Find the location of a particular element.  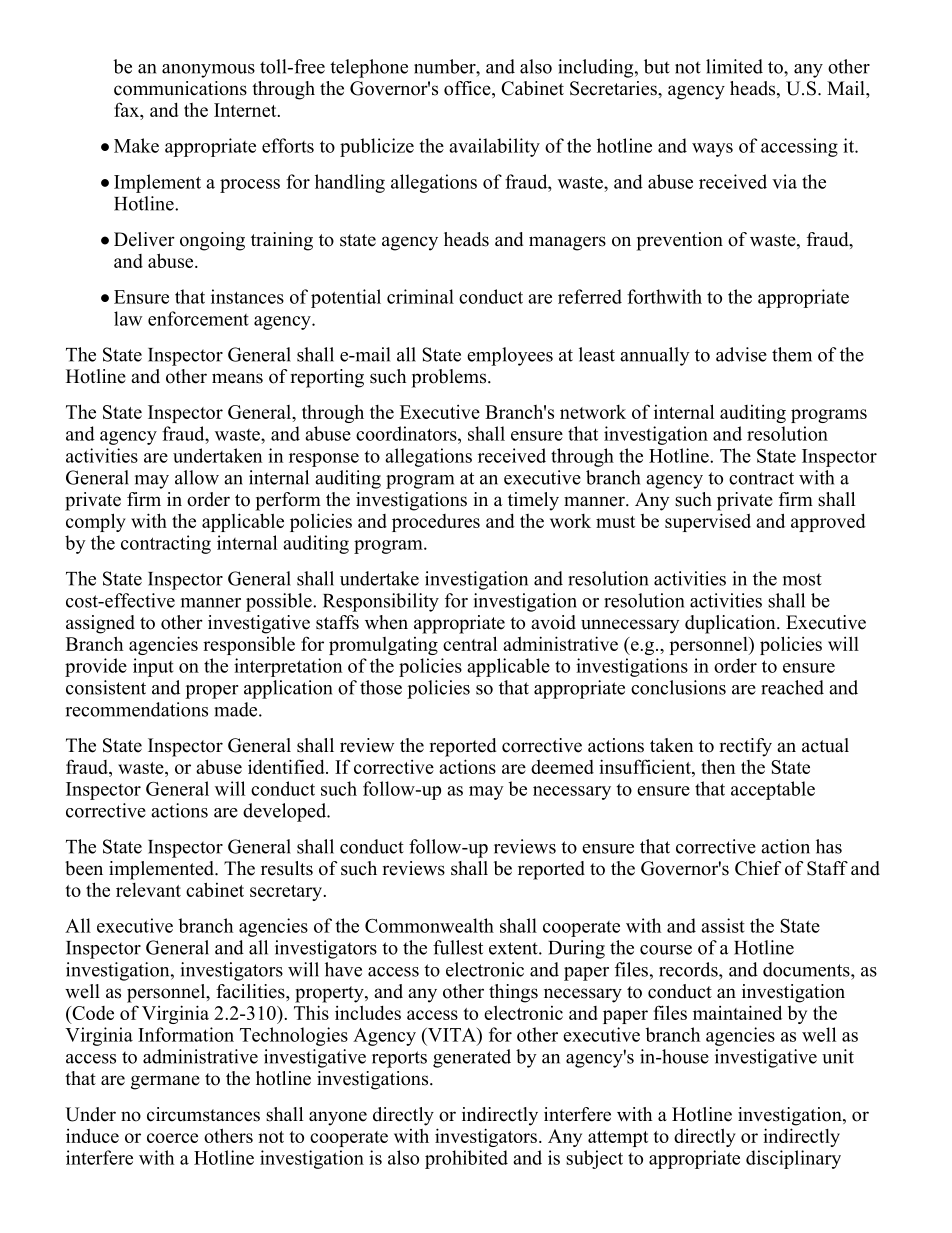

supervised is located at coordinates (708, 522).
